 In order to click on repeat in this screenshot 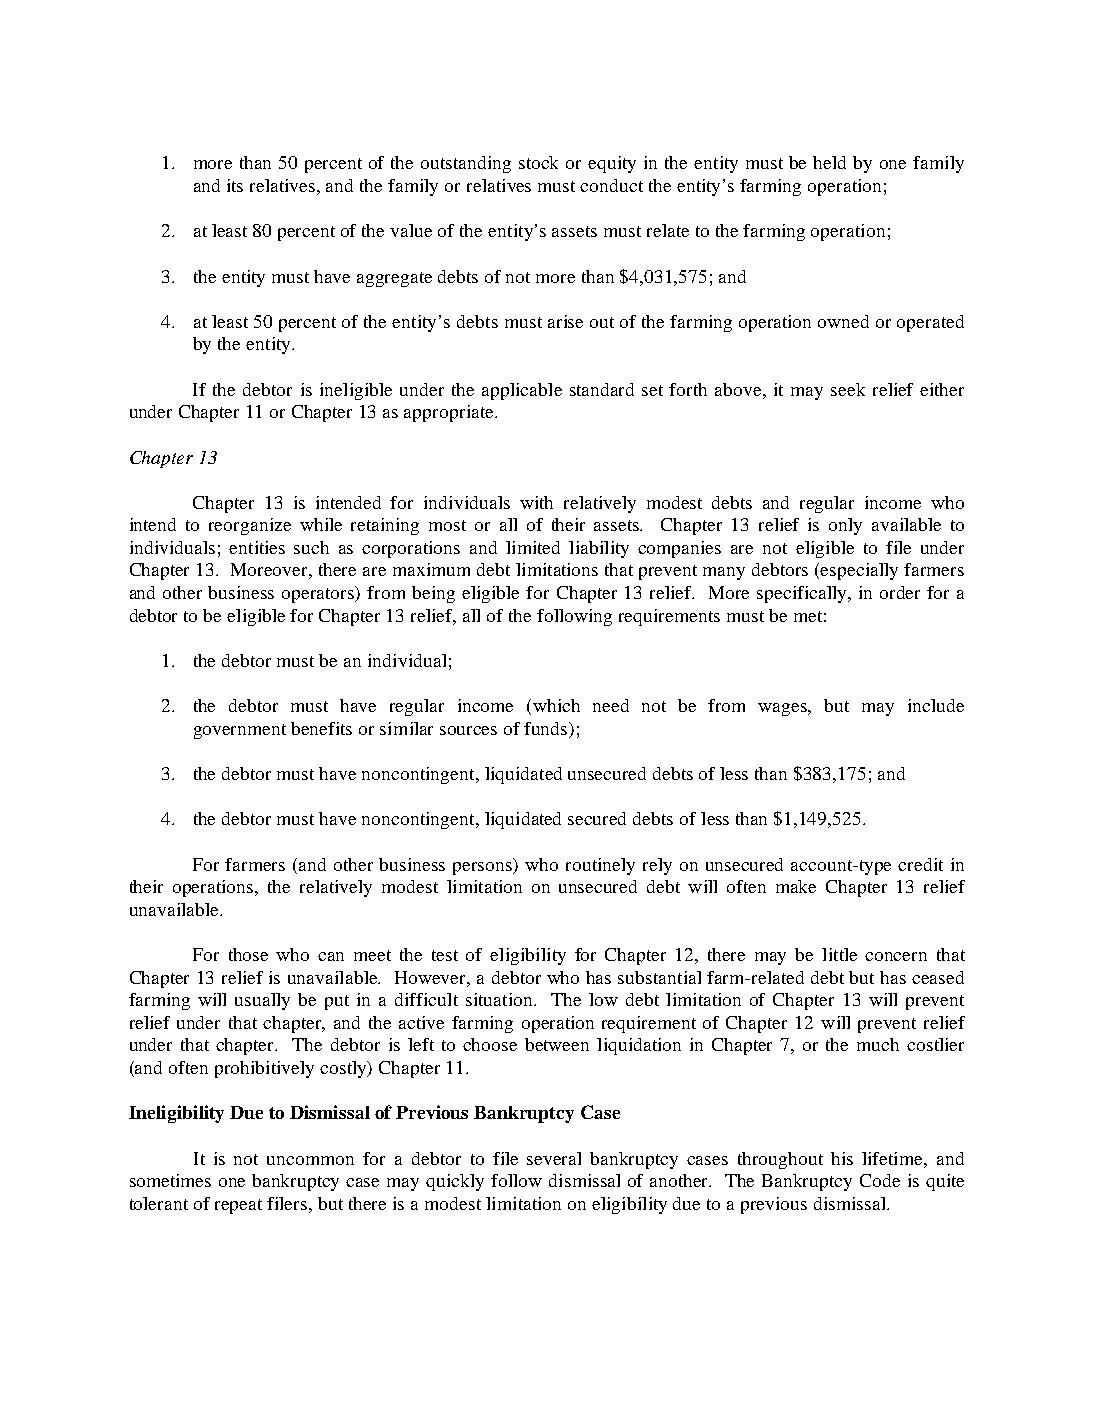, I will do `click(238, 1206)`.
